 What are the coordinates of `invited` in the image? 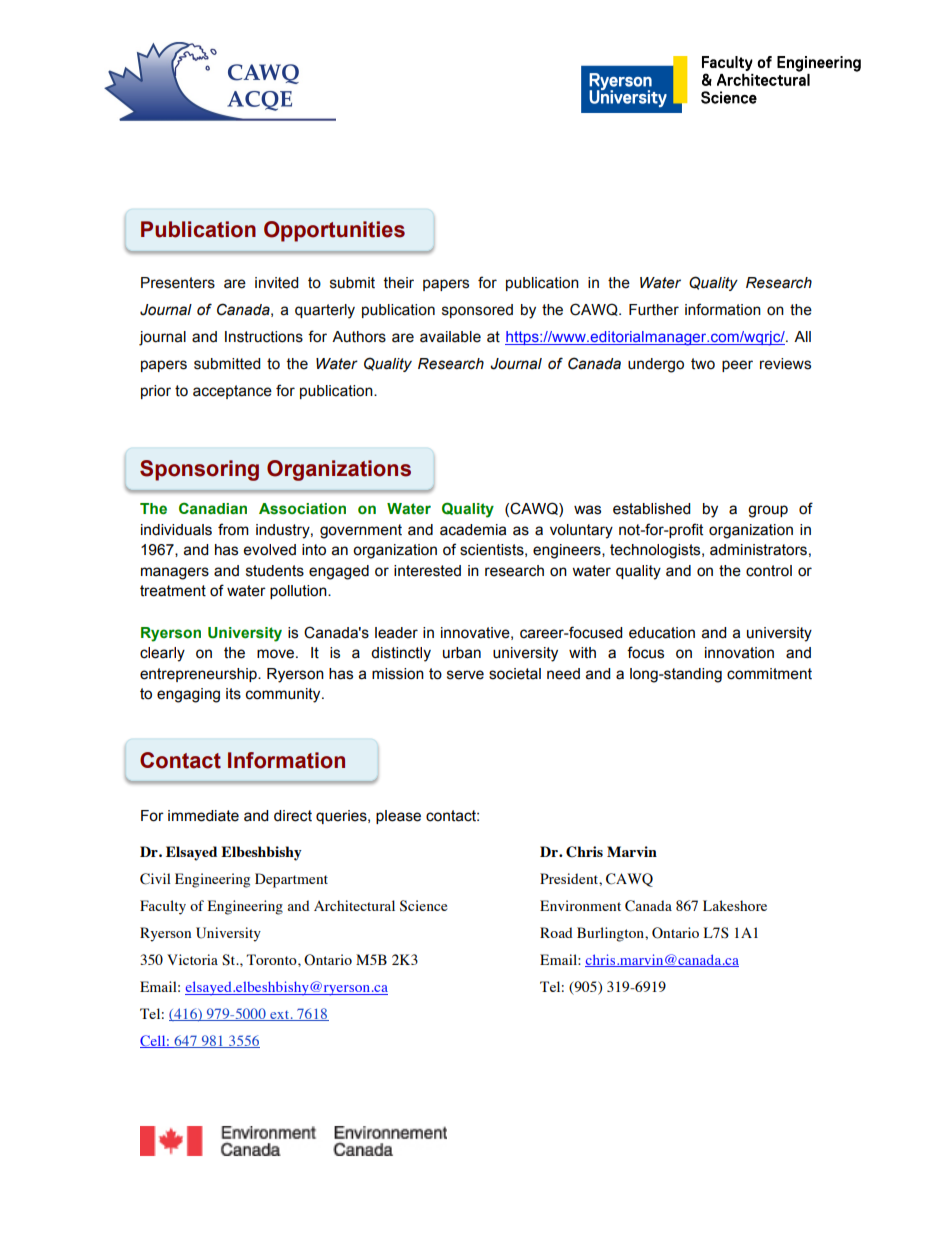 It's located at (276, 283).
